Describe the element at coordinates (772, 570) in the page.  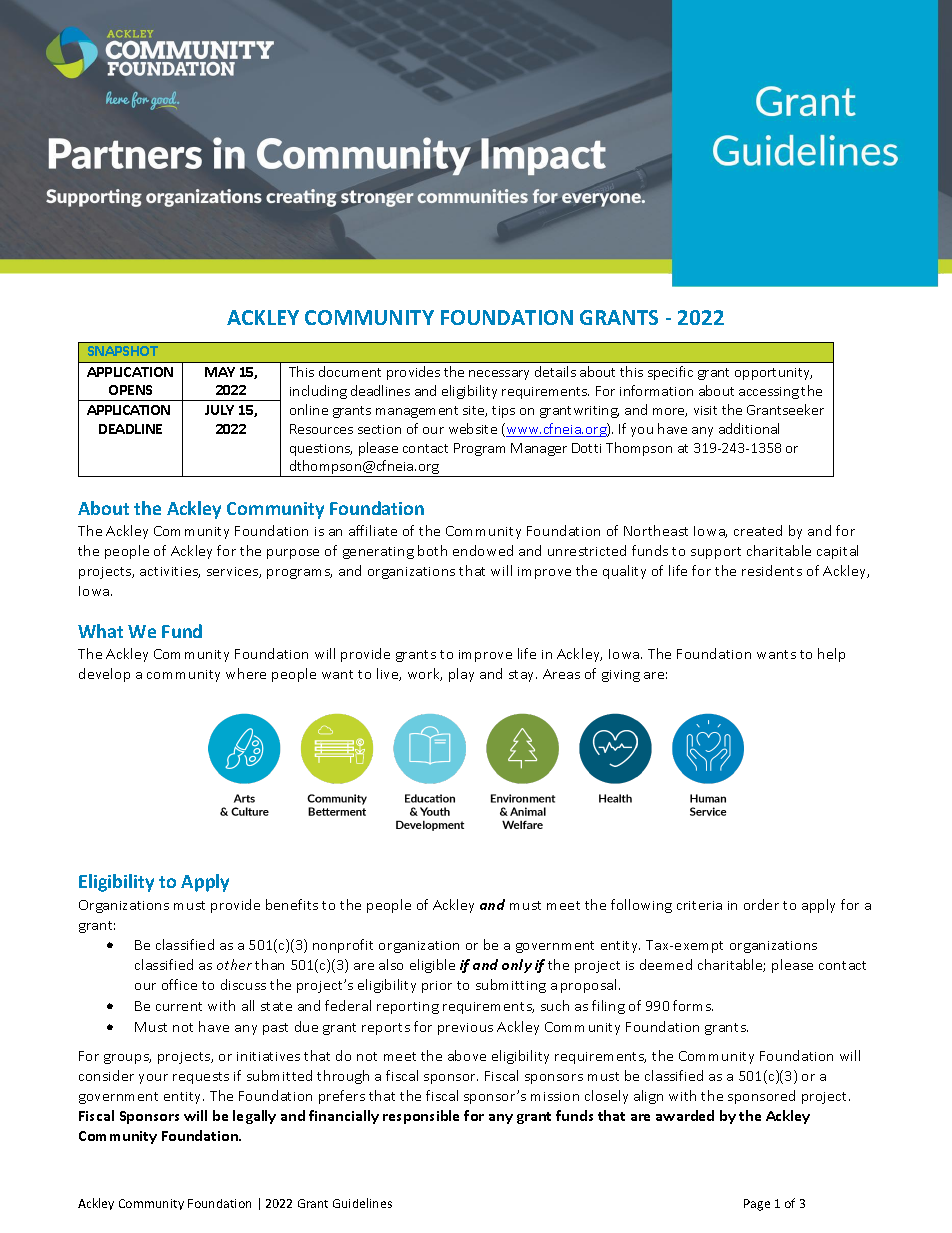
I see `residents` at that location.
